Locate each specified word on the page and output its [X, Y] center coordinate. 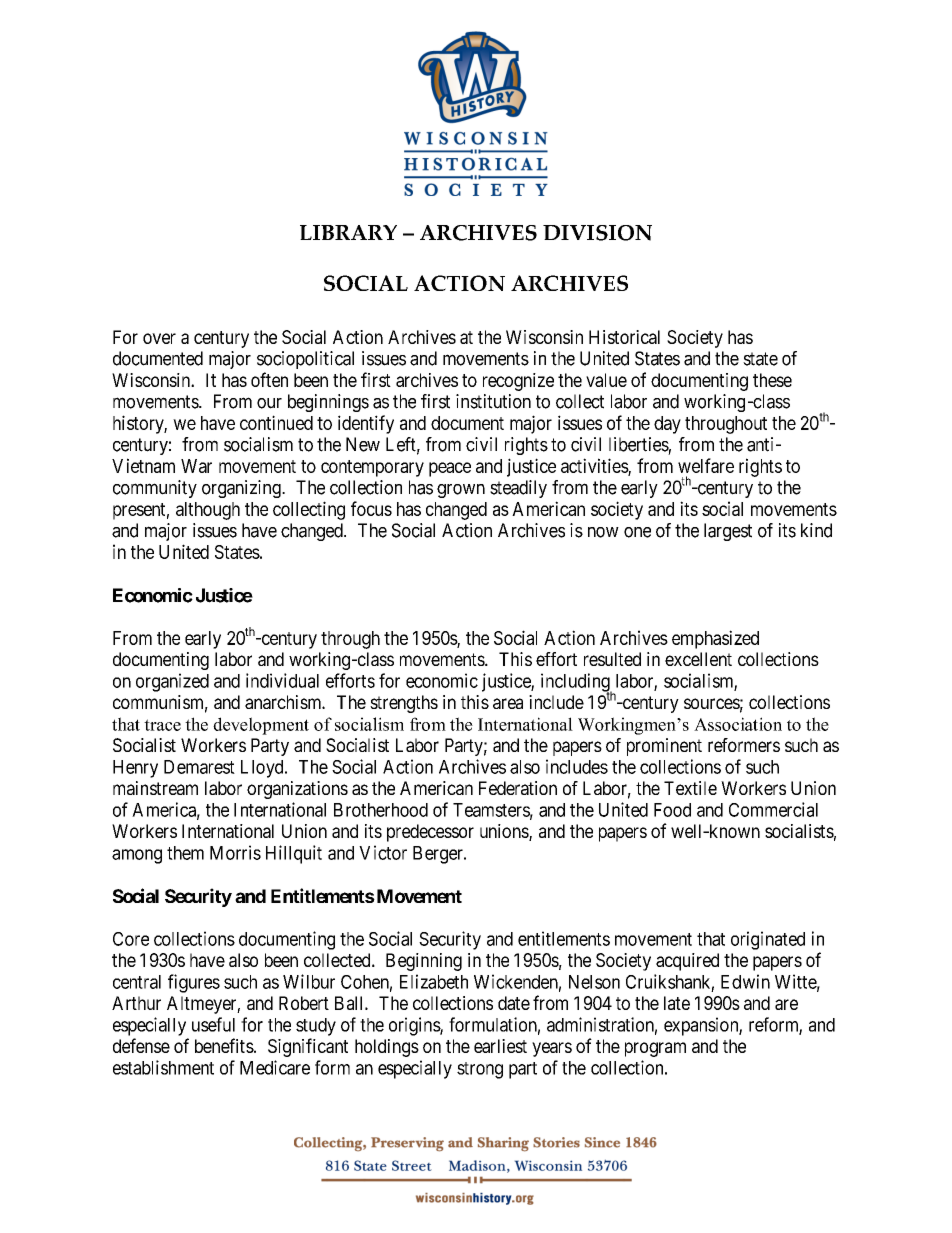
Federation [518, 788]
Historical [624, 337]
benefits [224, 1045]
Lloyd [263, 769]
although [208, 511]
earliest [500, 1046]
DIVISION [597, 233]
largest [728, 532]
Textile [690, 788]
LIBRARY [348, 232]
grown [461, 491]
